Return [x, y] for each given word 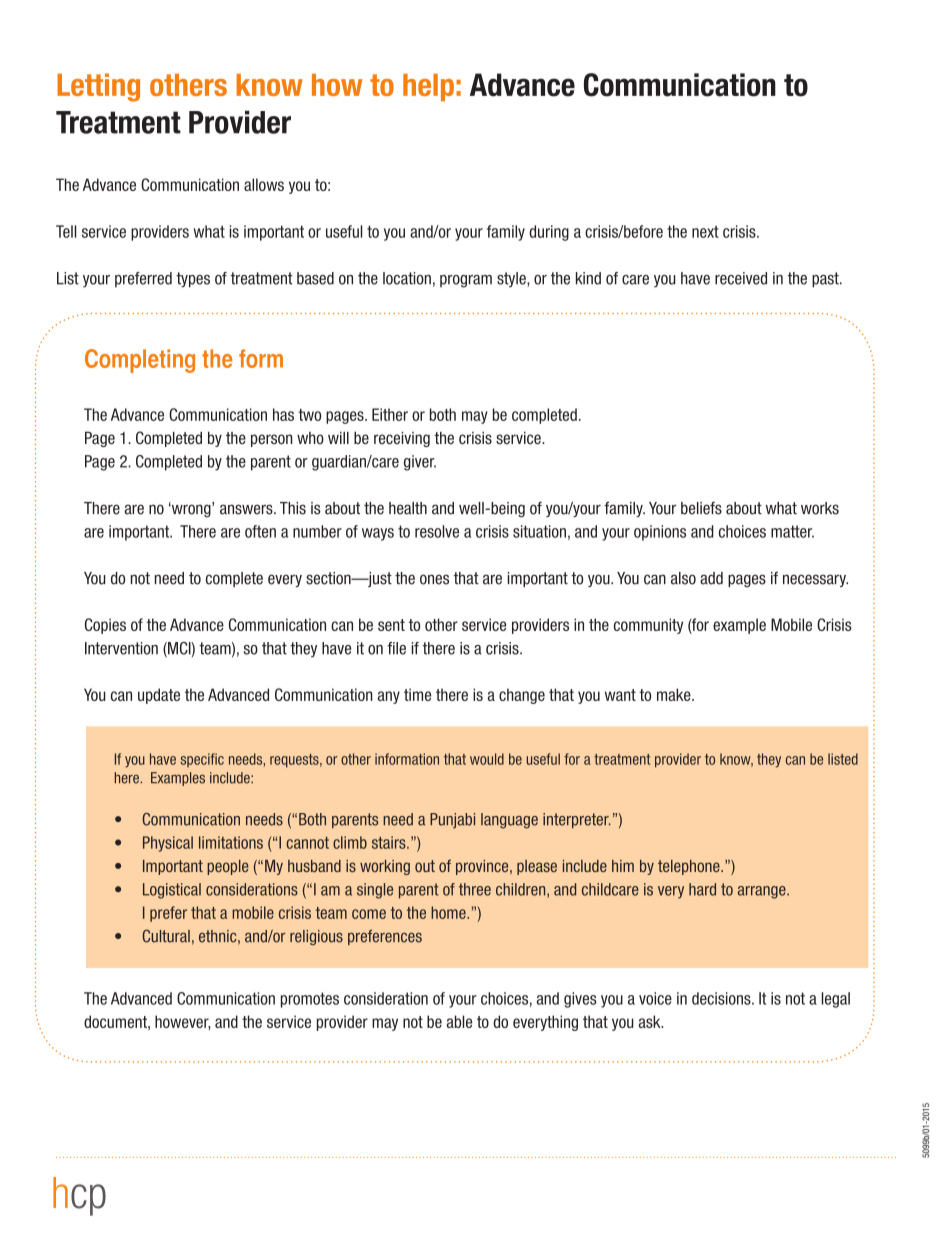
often [260, 531]
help [428, 87]
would [487, 759]
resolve [437, 531]
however [182, 1022]
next [705, 232]
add [711, 578]
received [741, 278]
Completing [140, 361]
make [675, 694]
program [466, 281]
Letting [98, 87]
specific [202, 760]
